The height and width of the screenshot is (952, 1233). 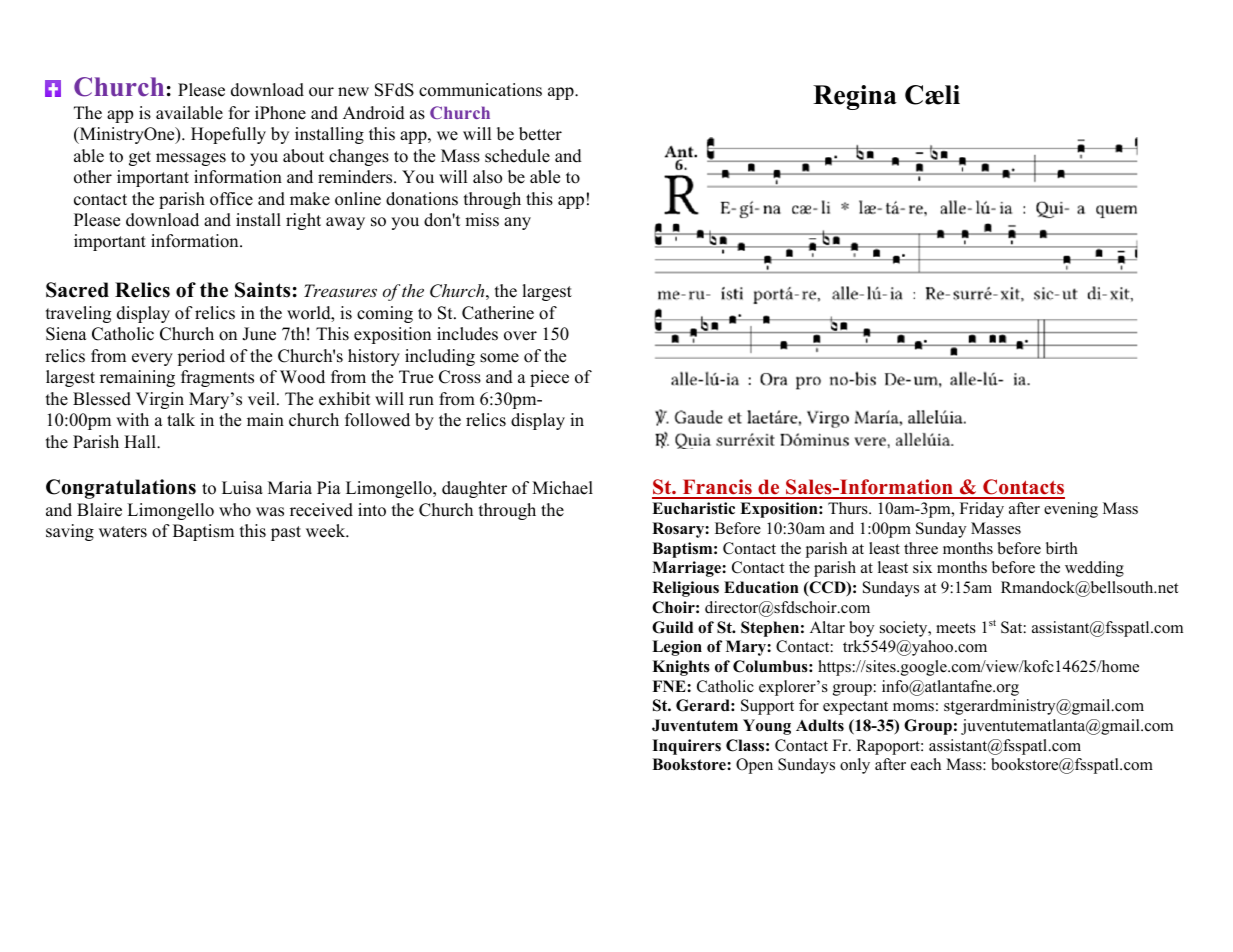 What do you see at coordinates (498, 313) in the screenshot?
I see `Catherine` at bounding box center [498, 313].
